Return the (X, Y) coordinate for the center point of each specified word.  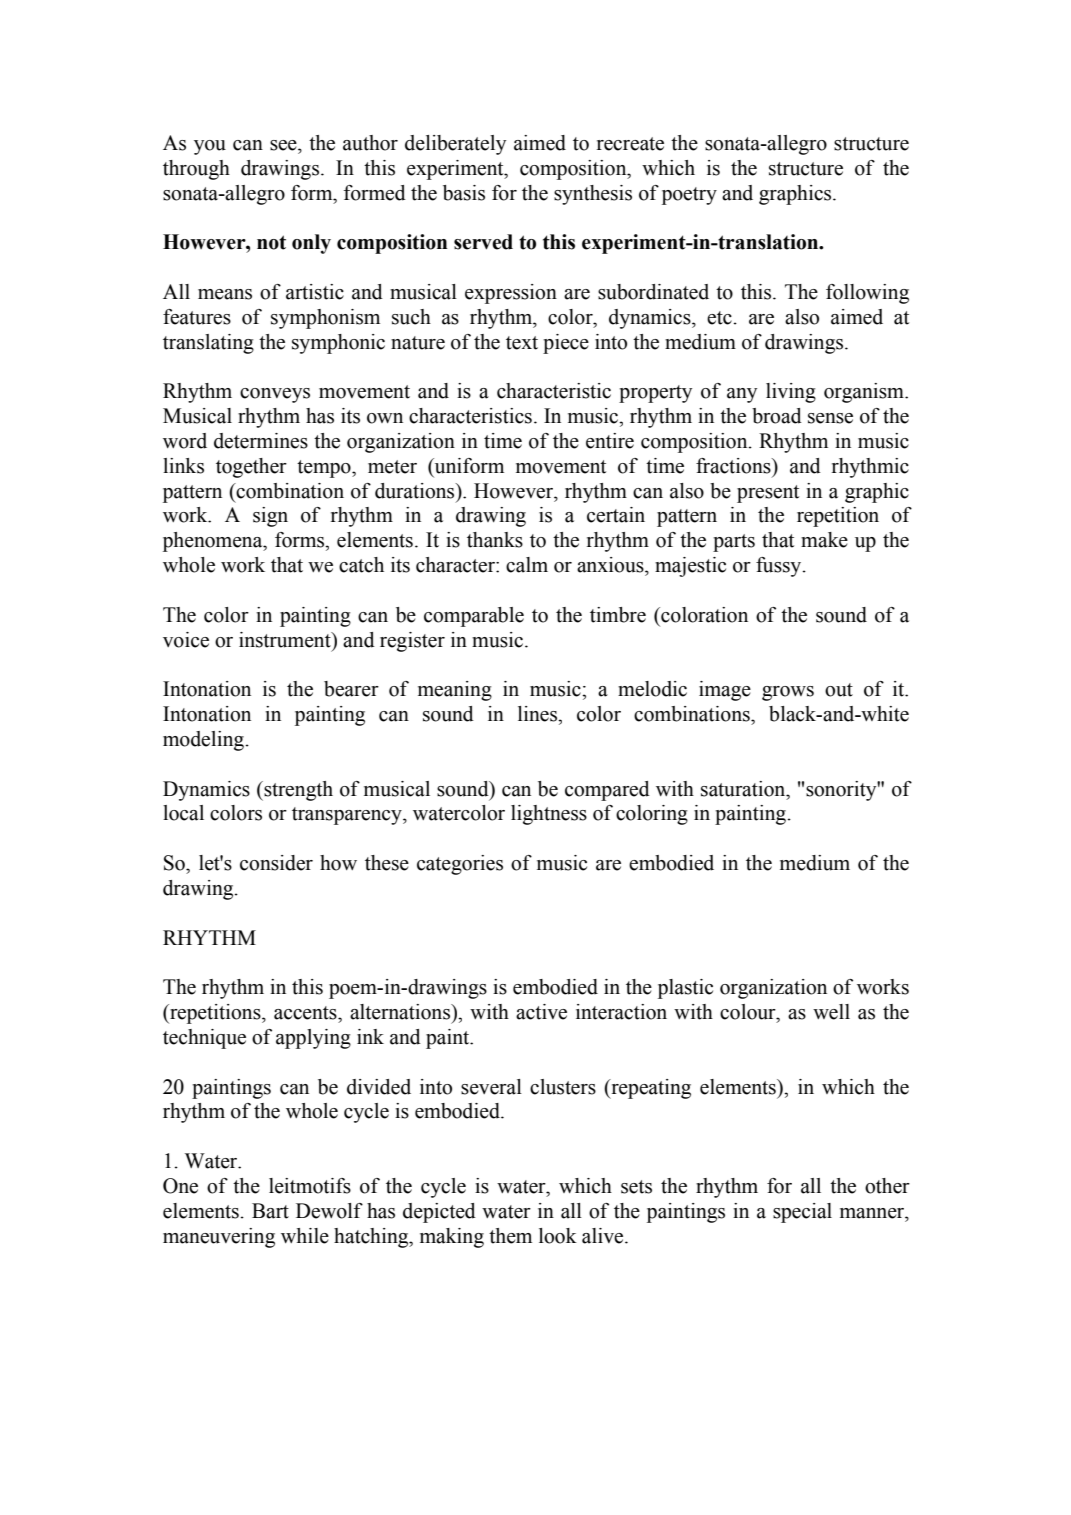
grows (788, 693)
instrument (286, 640)
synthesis (593, 195)
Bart (270, 1211)
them (510, 1236)
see (284, 145)
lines (539, 714)
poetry (689, 196)
